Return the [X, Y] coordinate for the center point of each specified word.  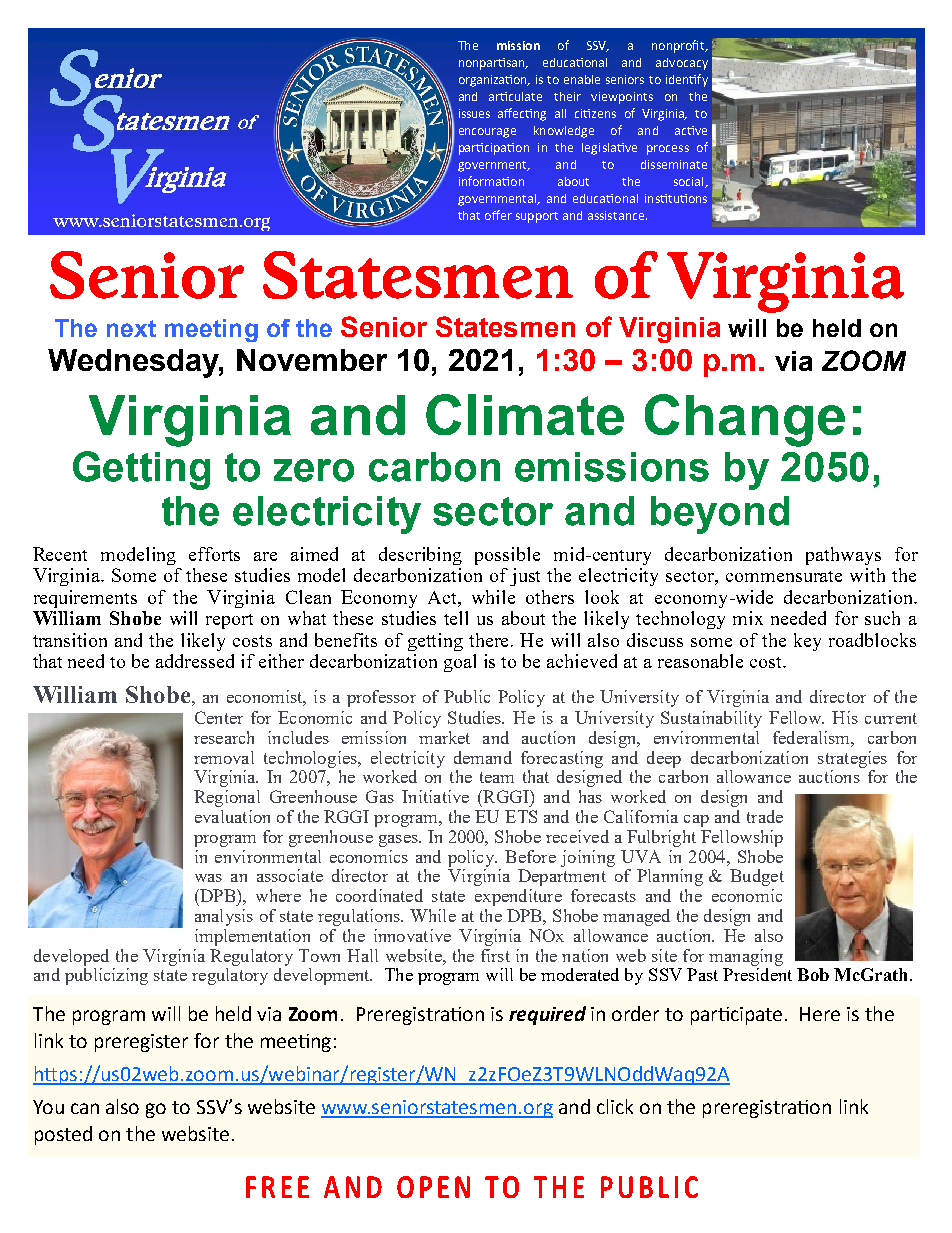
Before [530, 856]
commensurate [784, 576]
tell [456, 618]
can [85, 1108]
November [312, 360]
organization [494, 81]
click [615, 1106]
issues [474, 113]
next [131, 328]
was [208, 878]
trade [765, 816]
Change [745, 420]
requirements [85, 599]
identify [687, 80]
